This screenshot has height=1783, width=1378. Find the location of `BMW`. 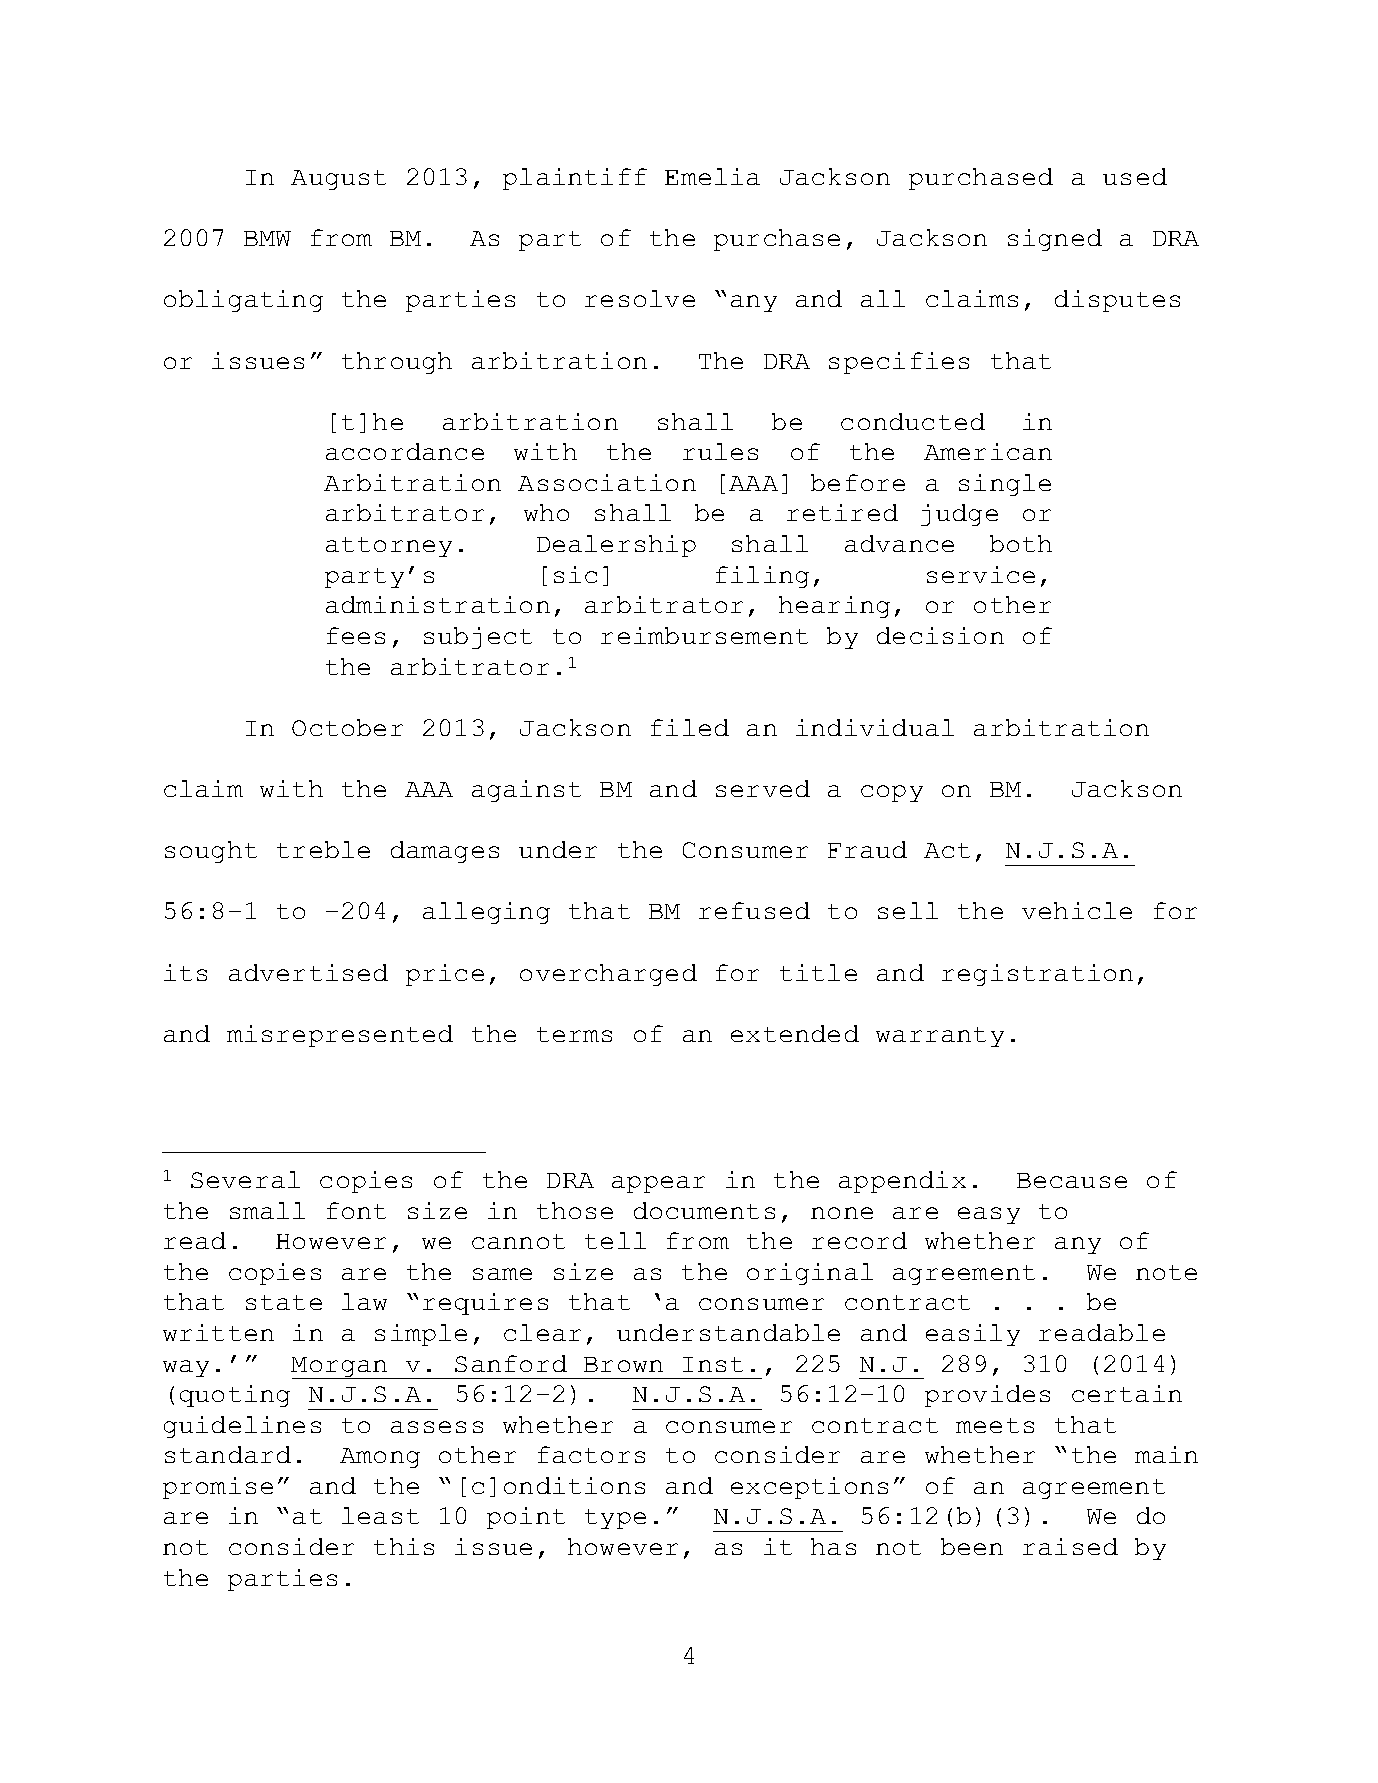

BMW is located at coordinates (267, 238).
